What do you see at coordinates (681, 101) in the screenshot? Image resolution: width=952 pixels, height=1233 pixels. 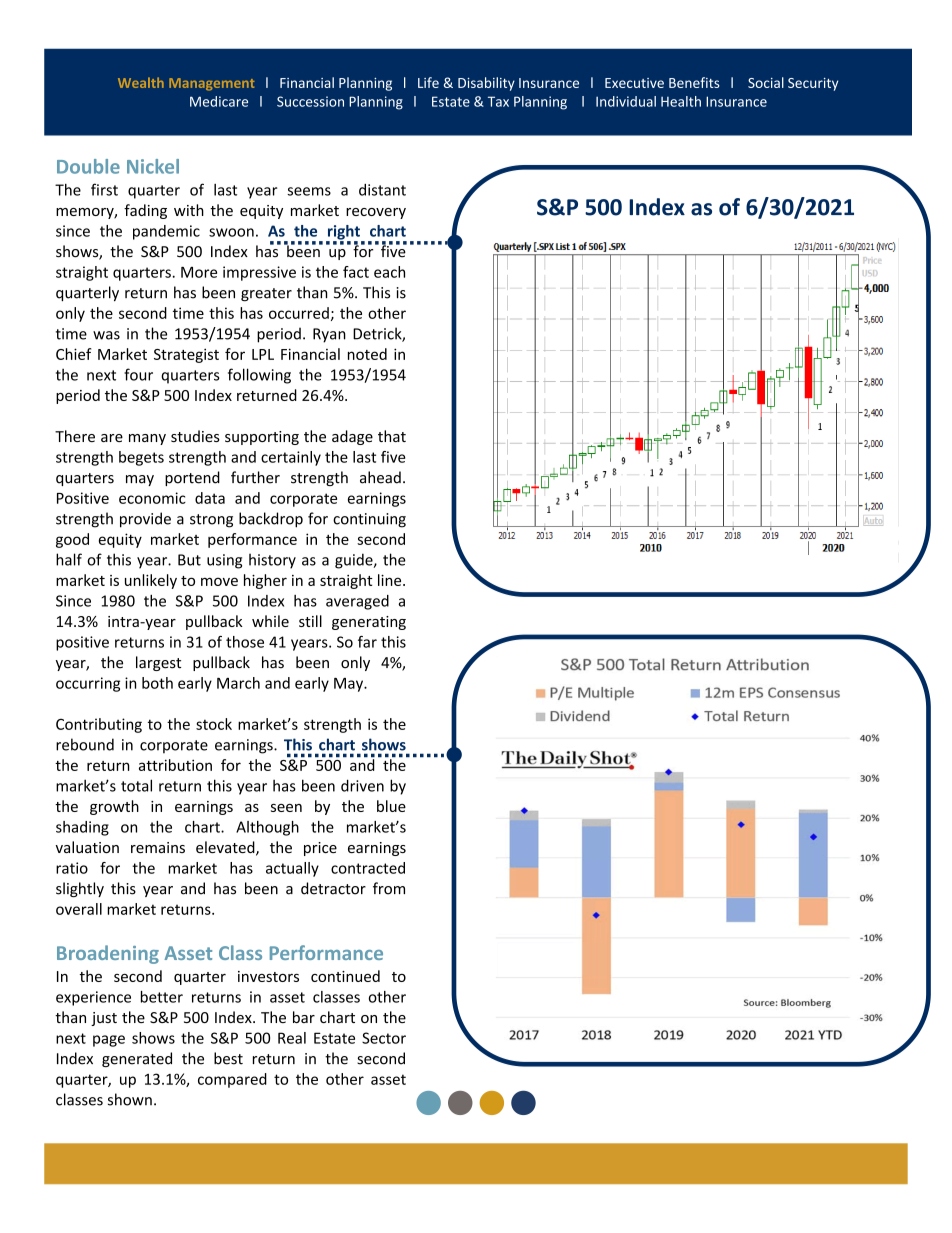 I see `Health` at bounding box center [681, 101].
